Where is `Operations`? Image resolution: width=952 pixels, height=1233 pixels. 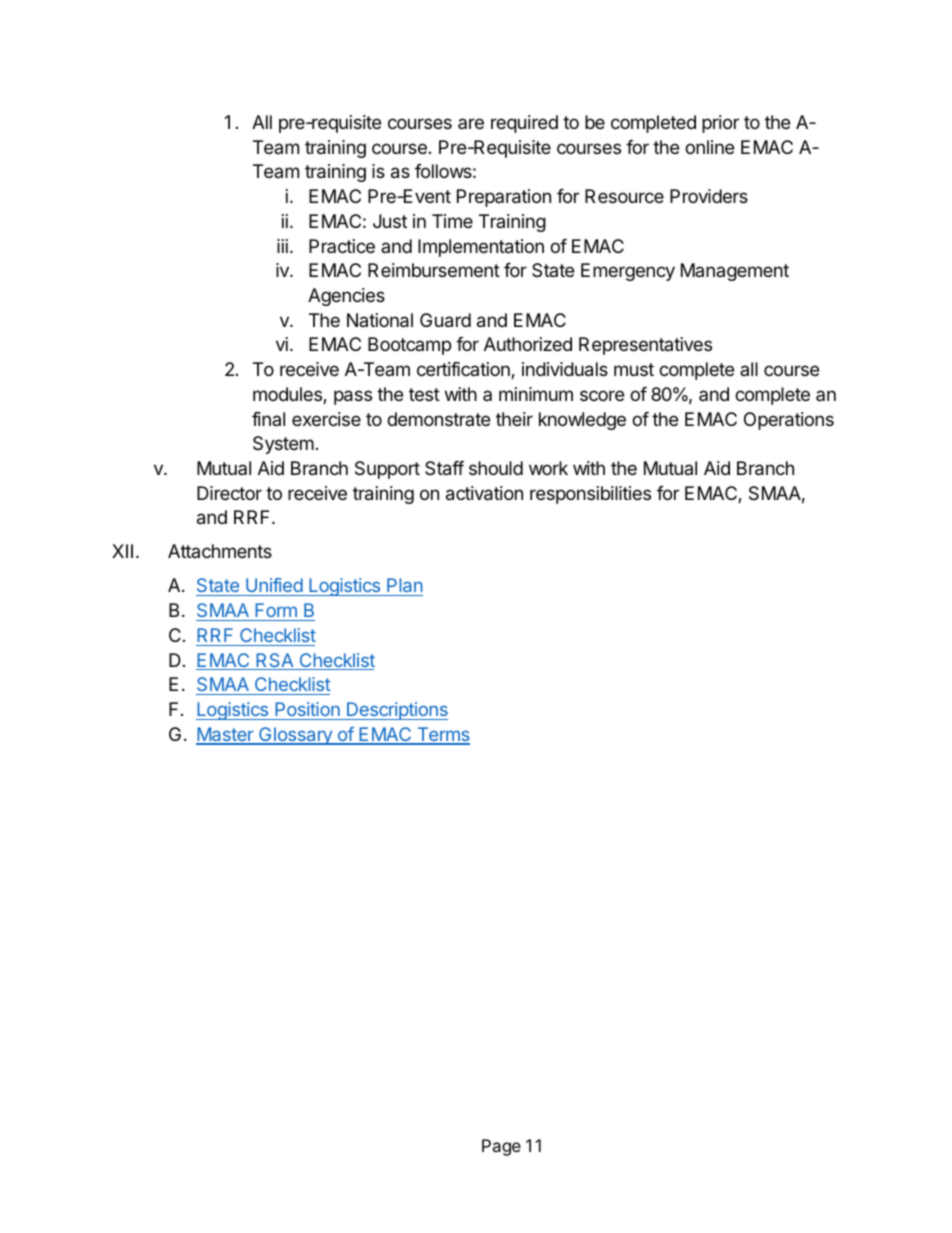
Operations is located at coordinates (789, 421).
